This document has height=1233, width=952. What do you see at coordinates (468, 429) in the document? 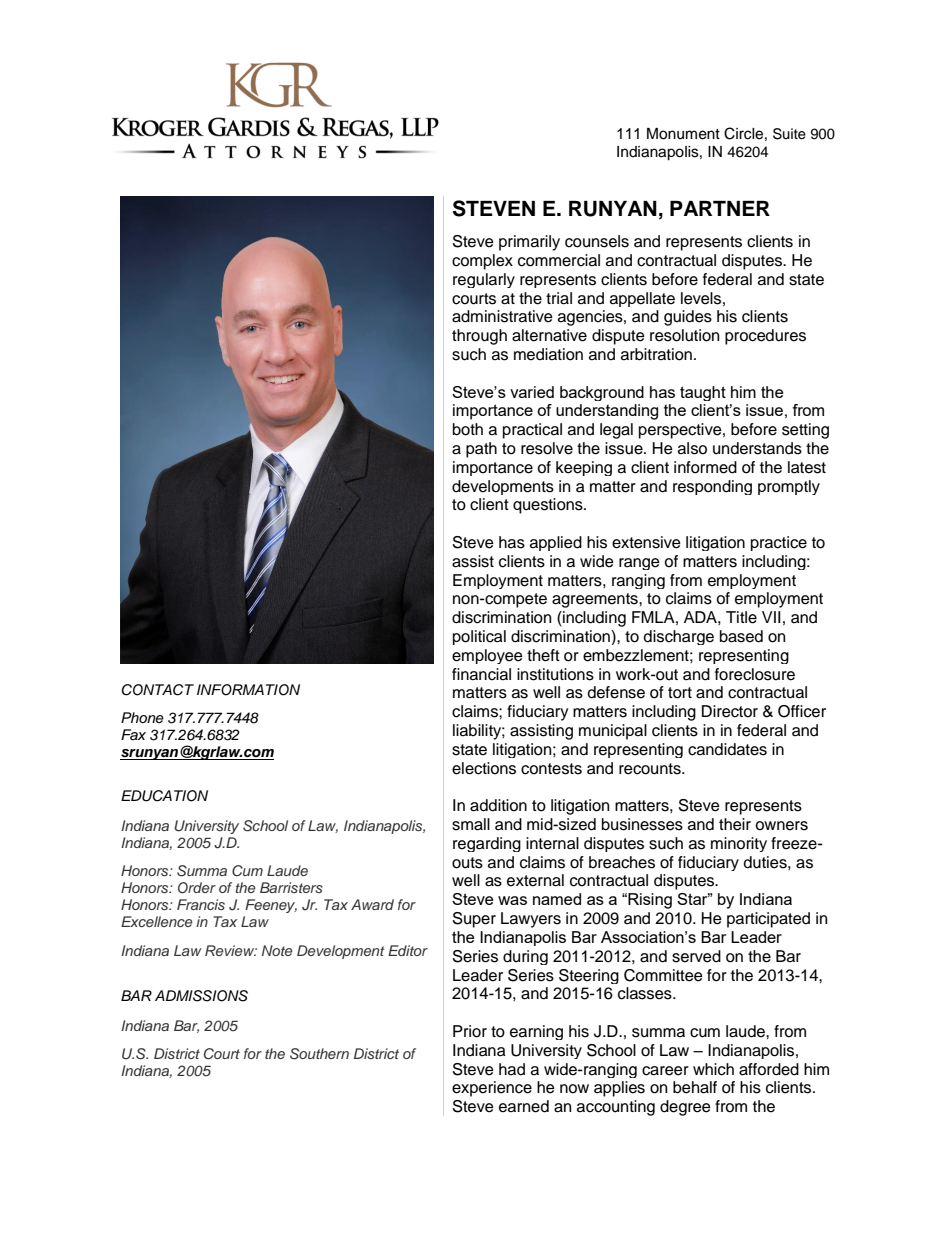
I see `both` at bounding box center [468, 429].
